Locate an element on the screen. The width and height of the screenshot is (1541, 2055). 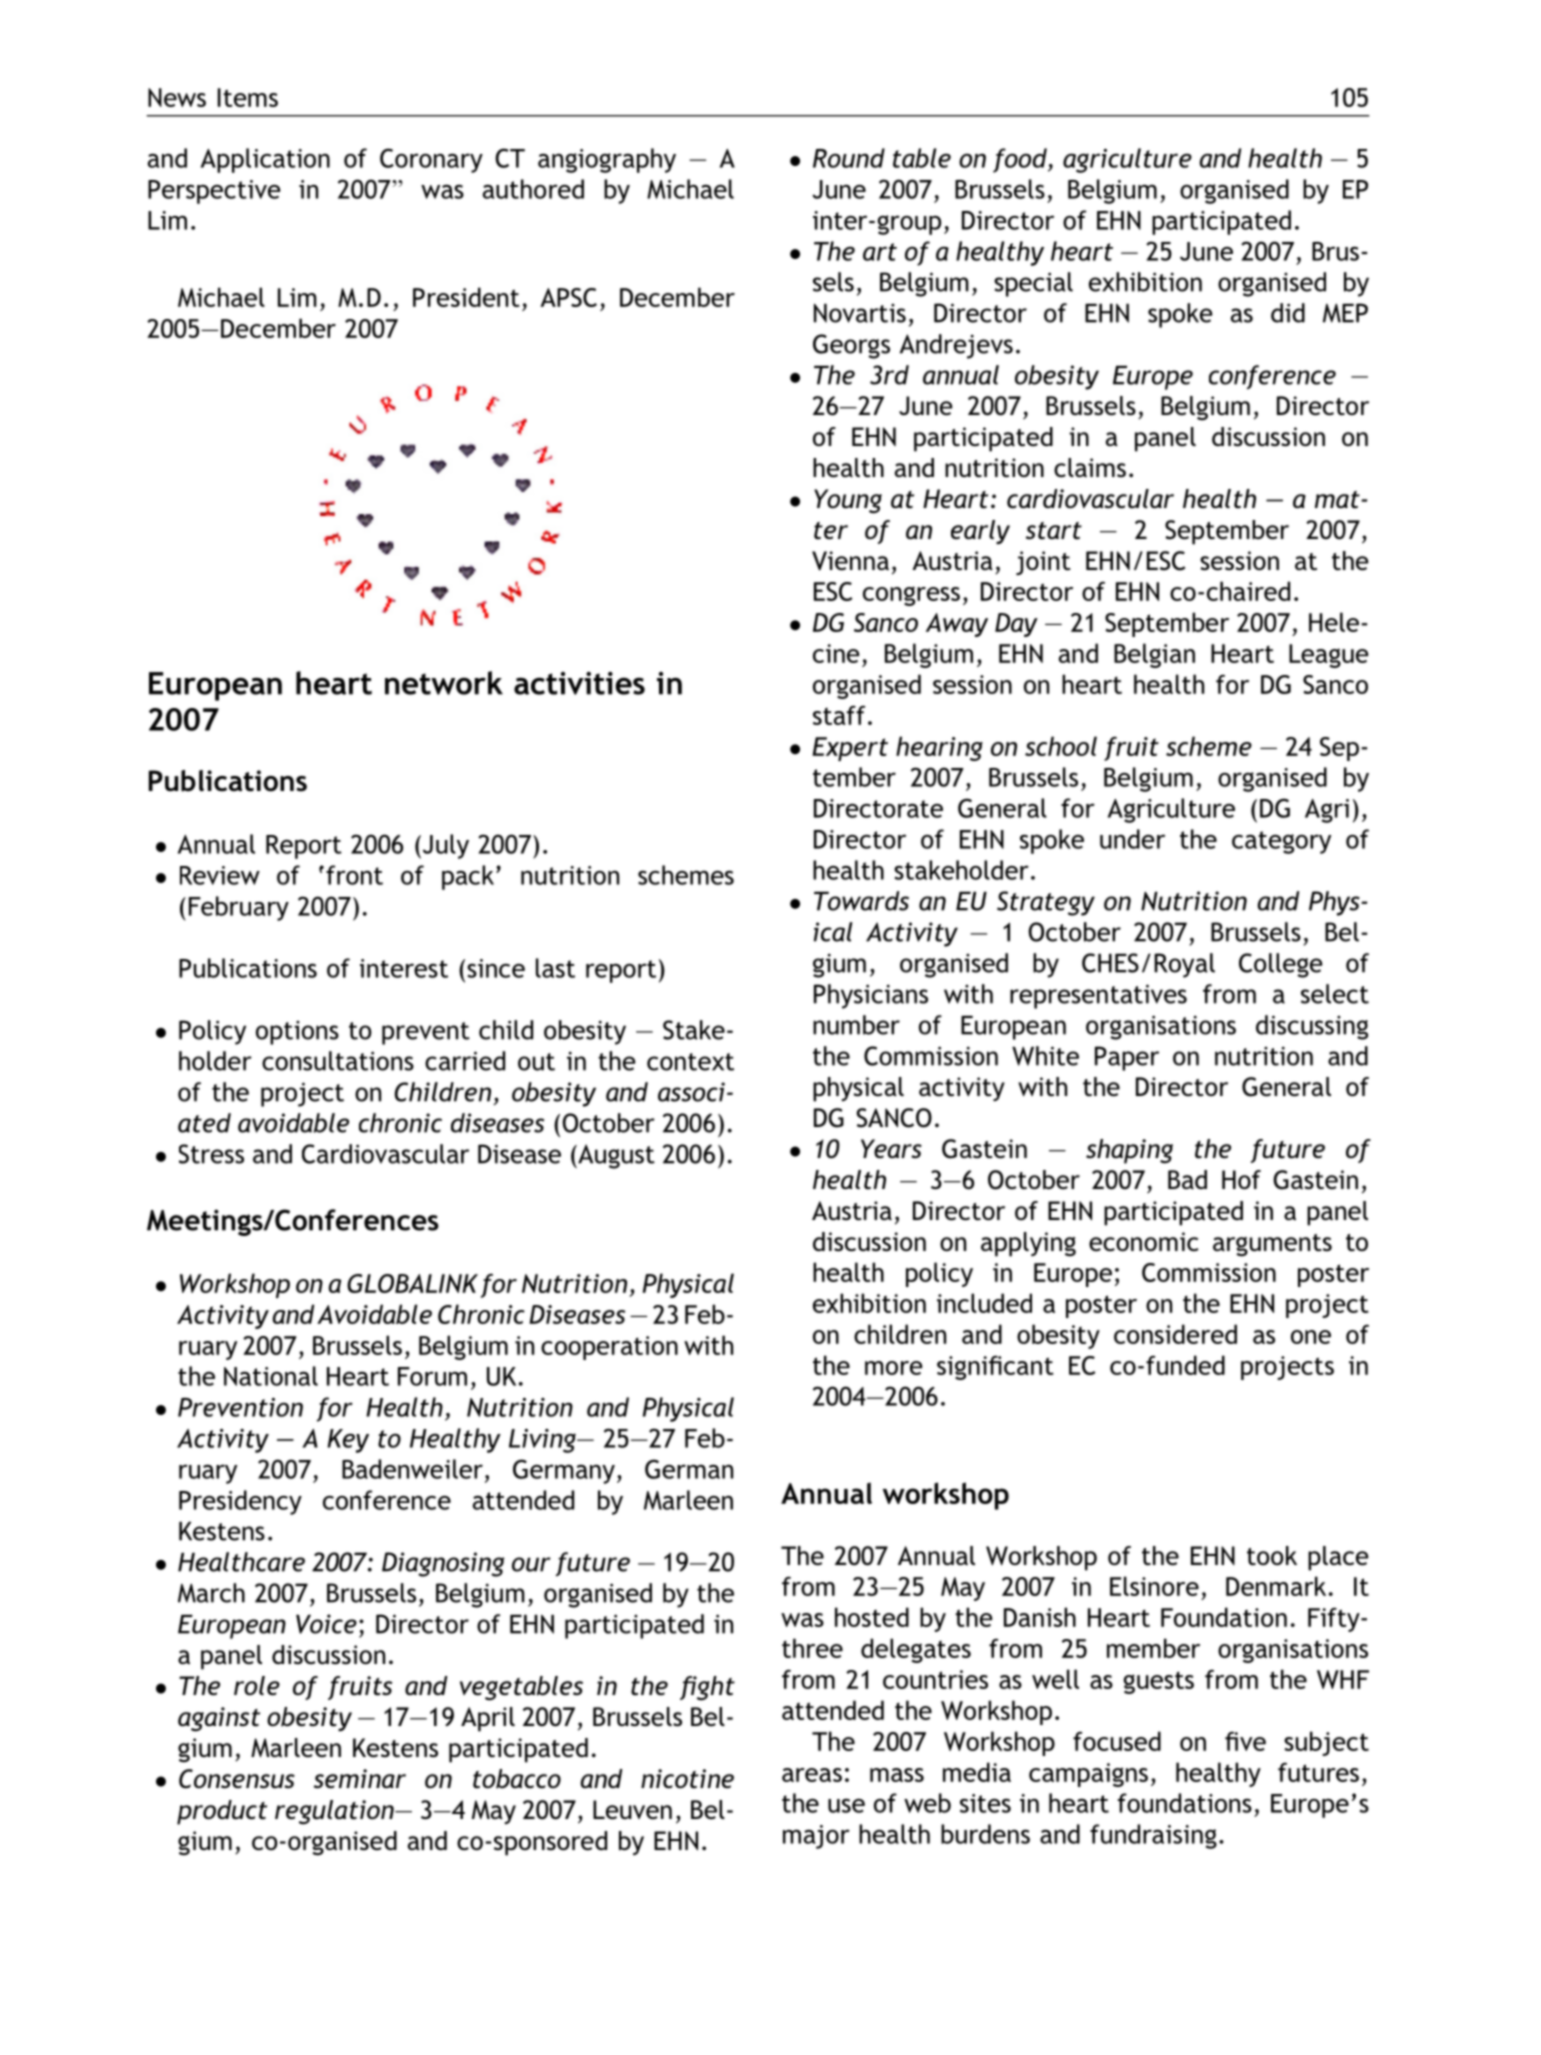
regulation is located at coordinates (335, 1812).
